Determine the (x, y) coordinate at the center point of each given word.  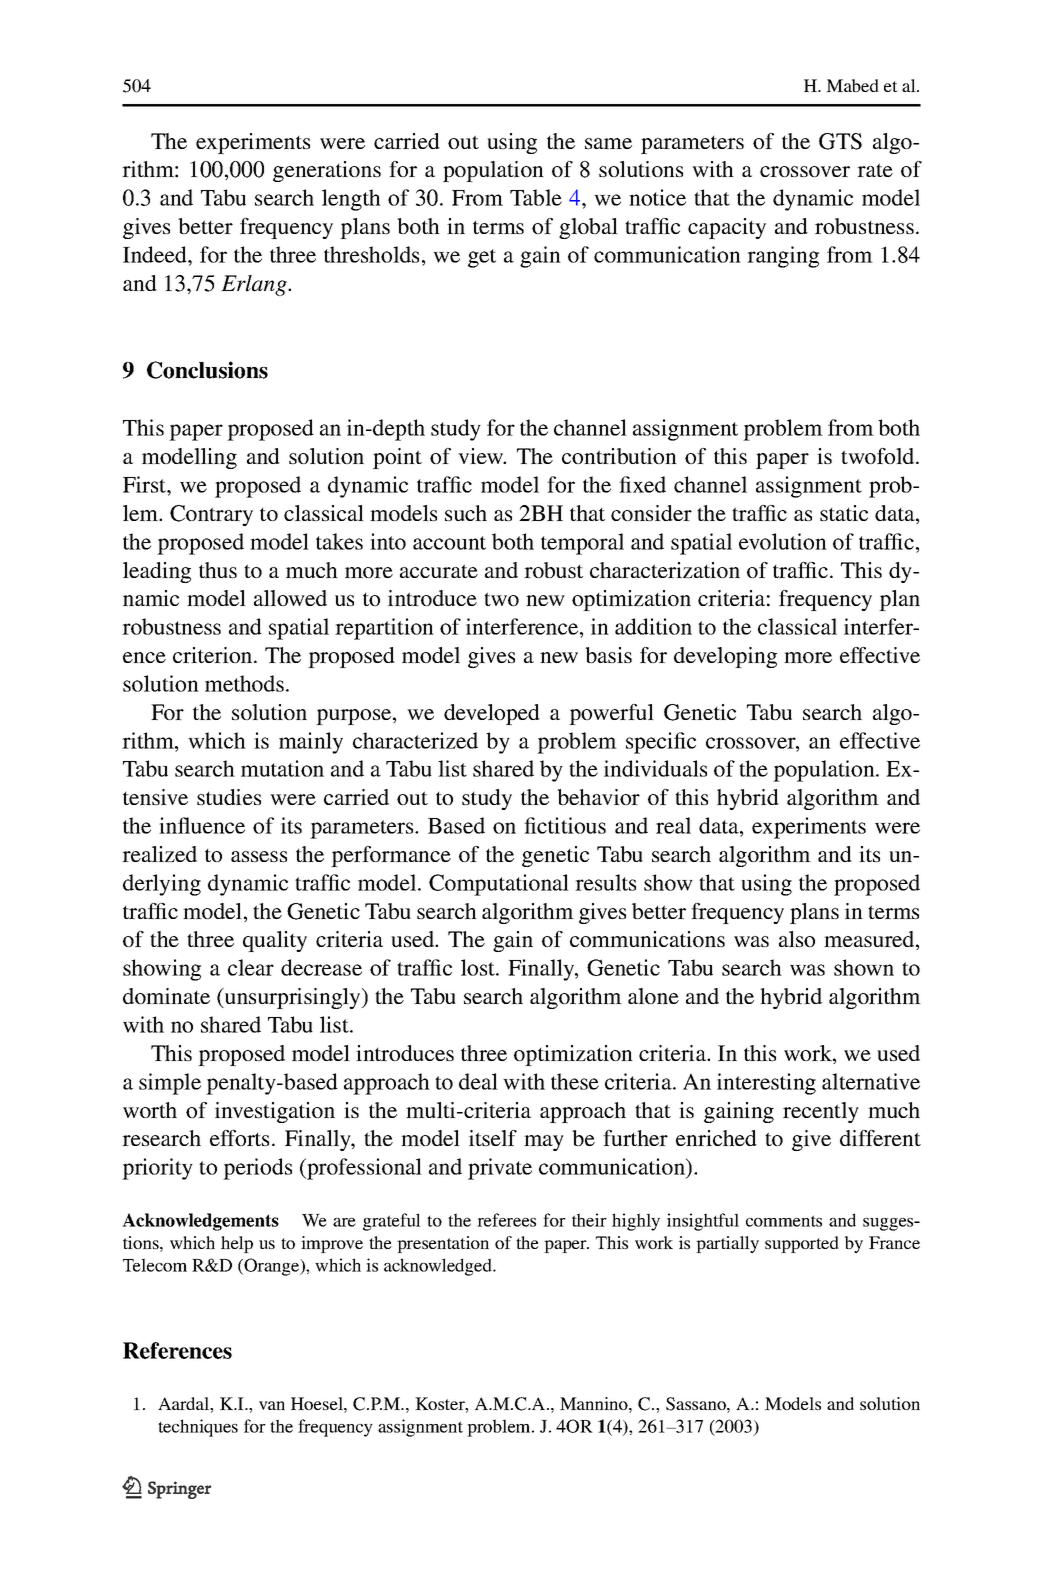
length (351, 200)
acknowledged (439, 1267)
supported (802, 1244)
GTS (840, 141)
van (272, 1405)
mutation (282, 768)
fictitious (565, 825)
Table (536, 197)
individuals (655, 768)
